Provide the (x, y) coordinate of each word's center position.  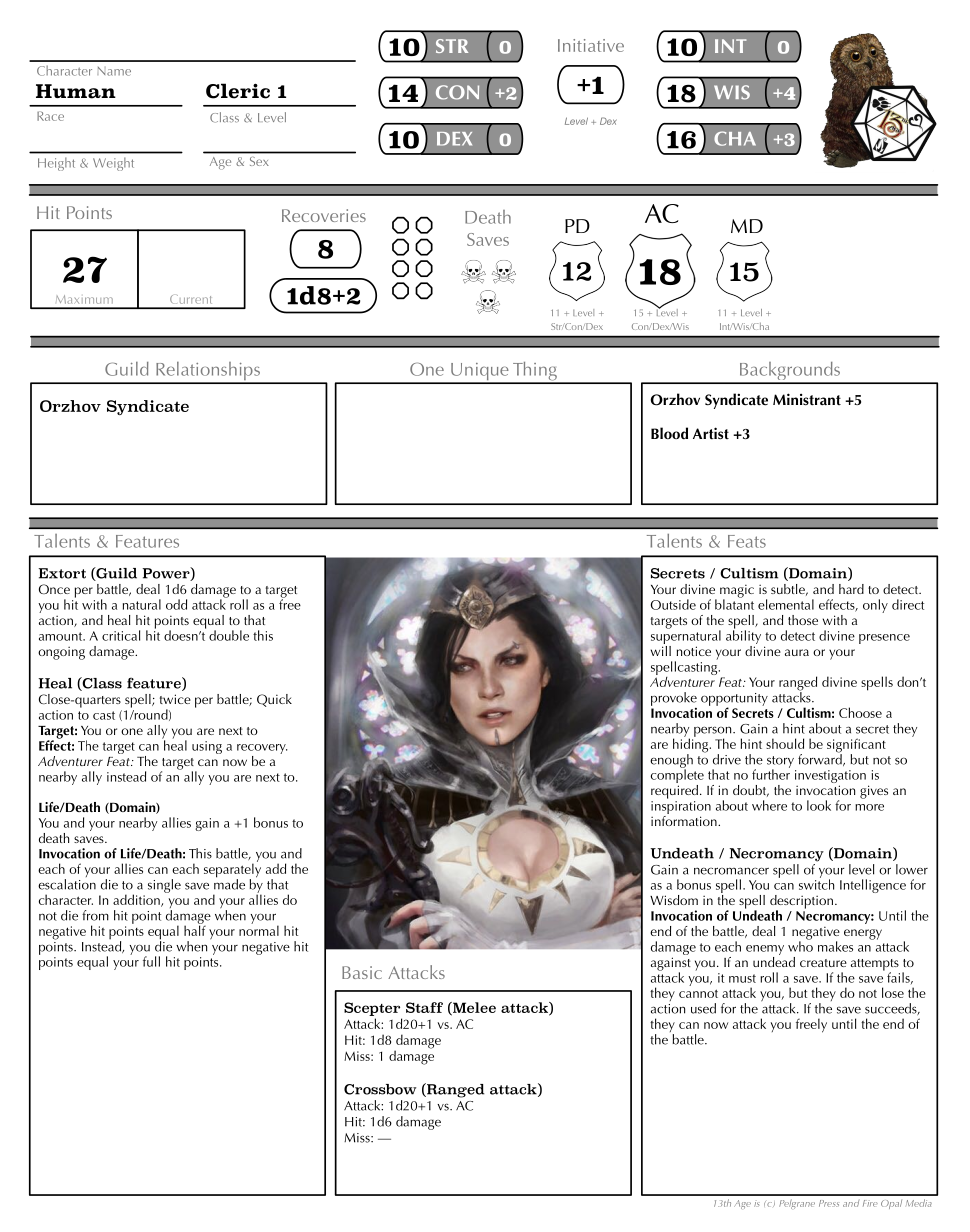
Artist (711, 433)
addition (137, 900)
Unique (480, 373)
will (661, 649)
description (801, 903)
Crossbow (380, 1089)
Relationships (208, 372)
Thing (535, 372)
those (803, 620)
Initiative (591, 45)
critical (121, 635)
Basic (362, 972)
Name (114, 71)
